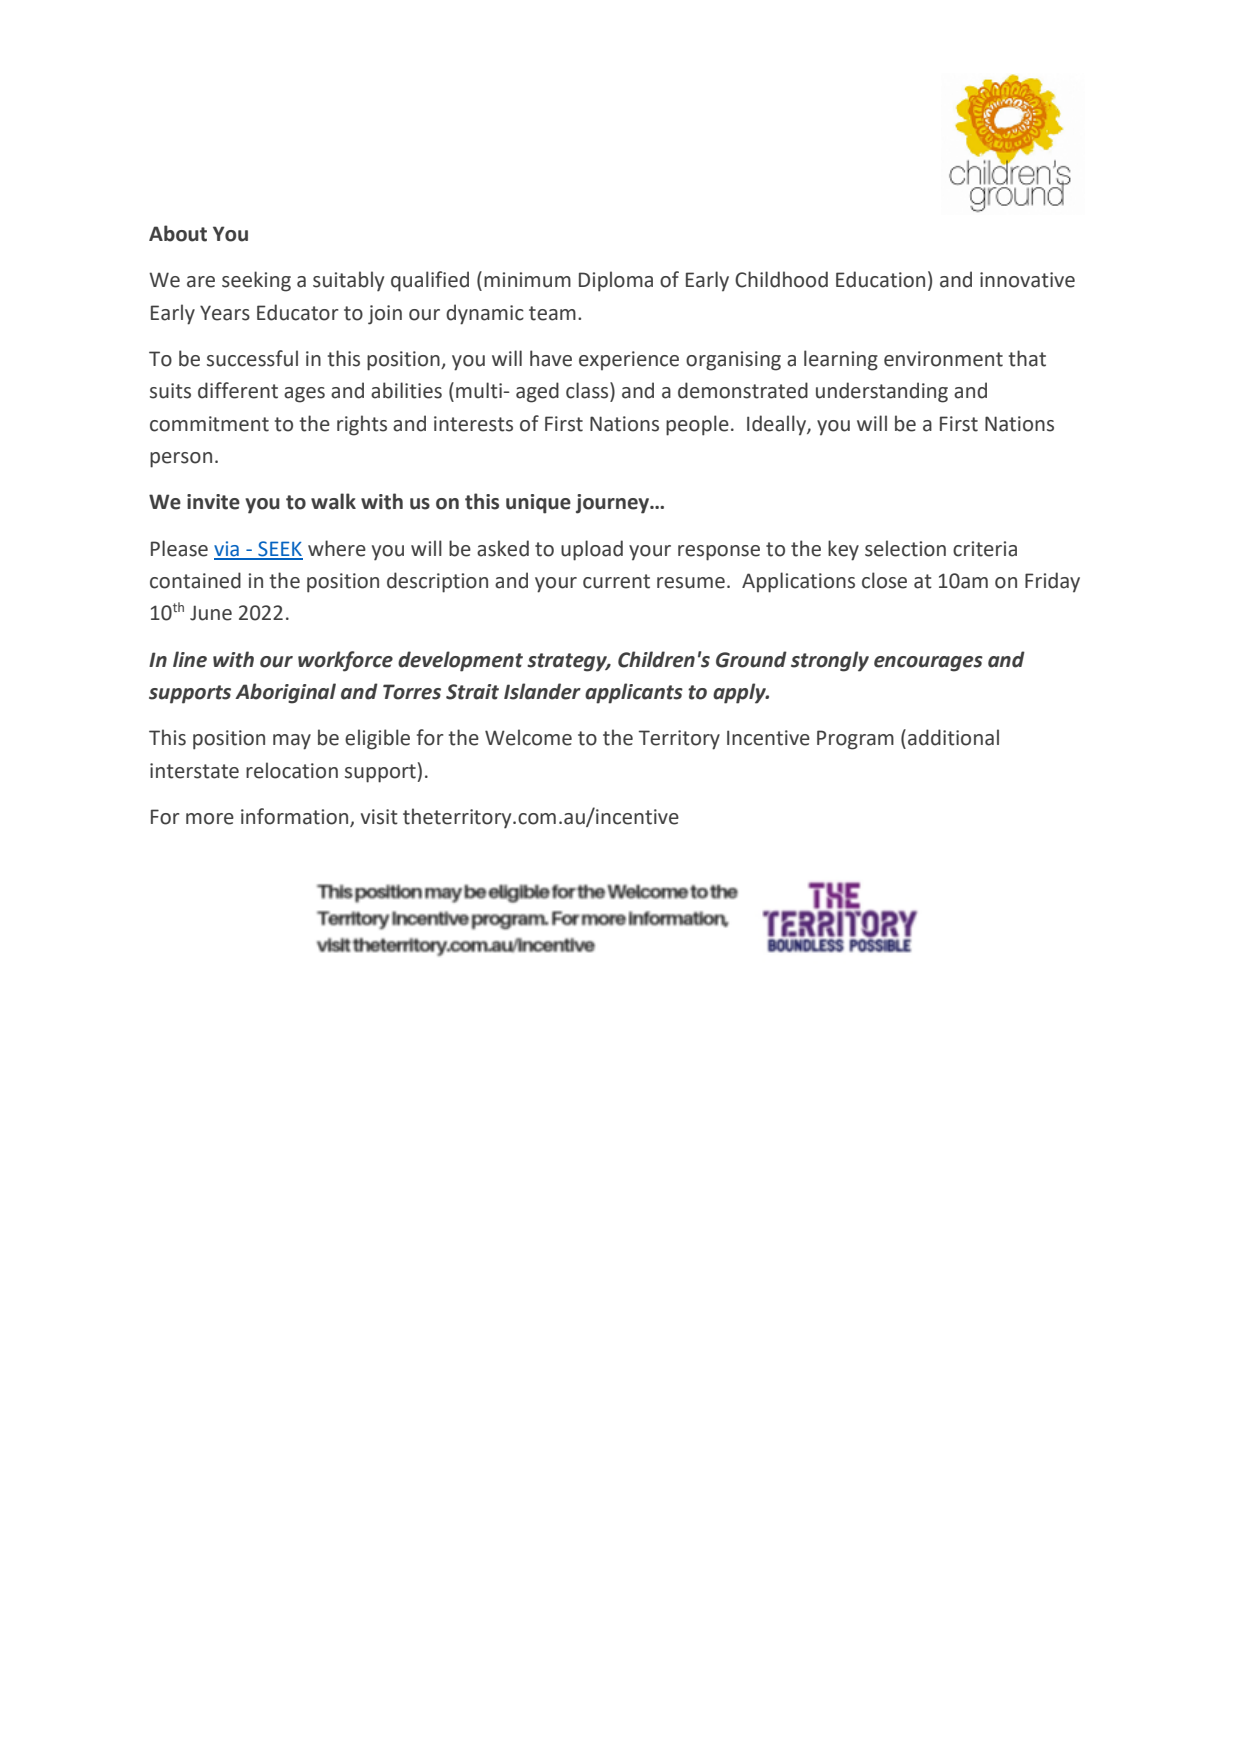 This screenshot has height=1745, width=1234. What do you see at coordinates (880, 279) in the screenshot?
I see `Education` at bounding box center [880, 279].
